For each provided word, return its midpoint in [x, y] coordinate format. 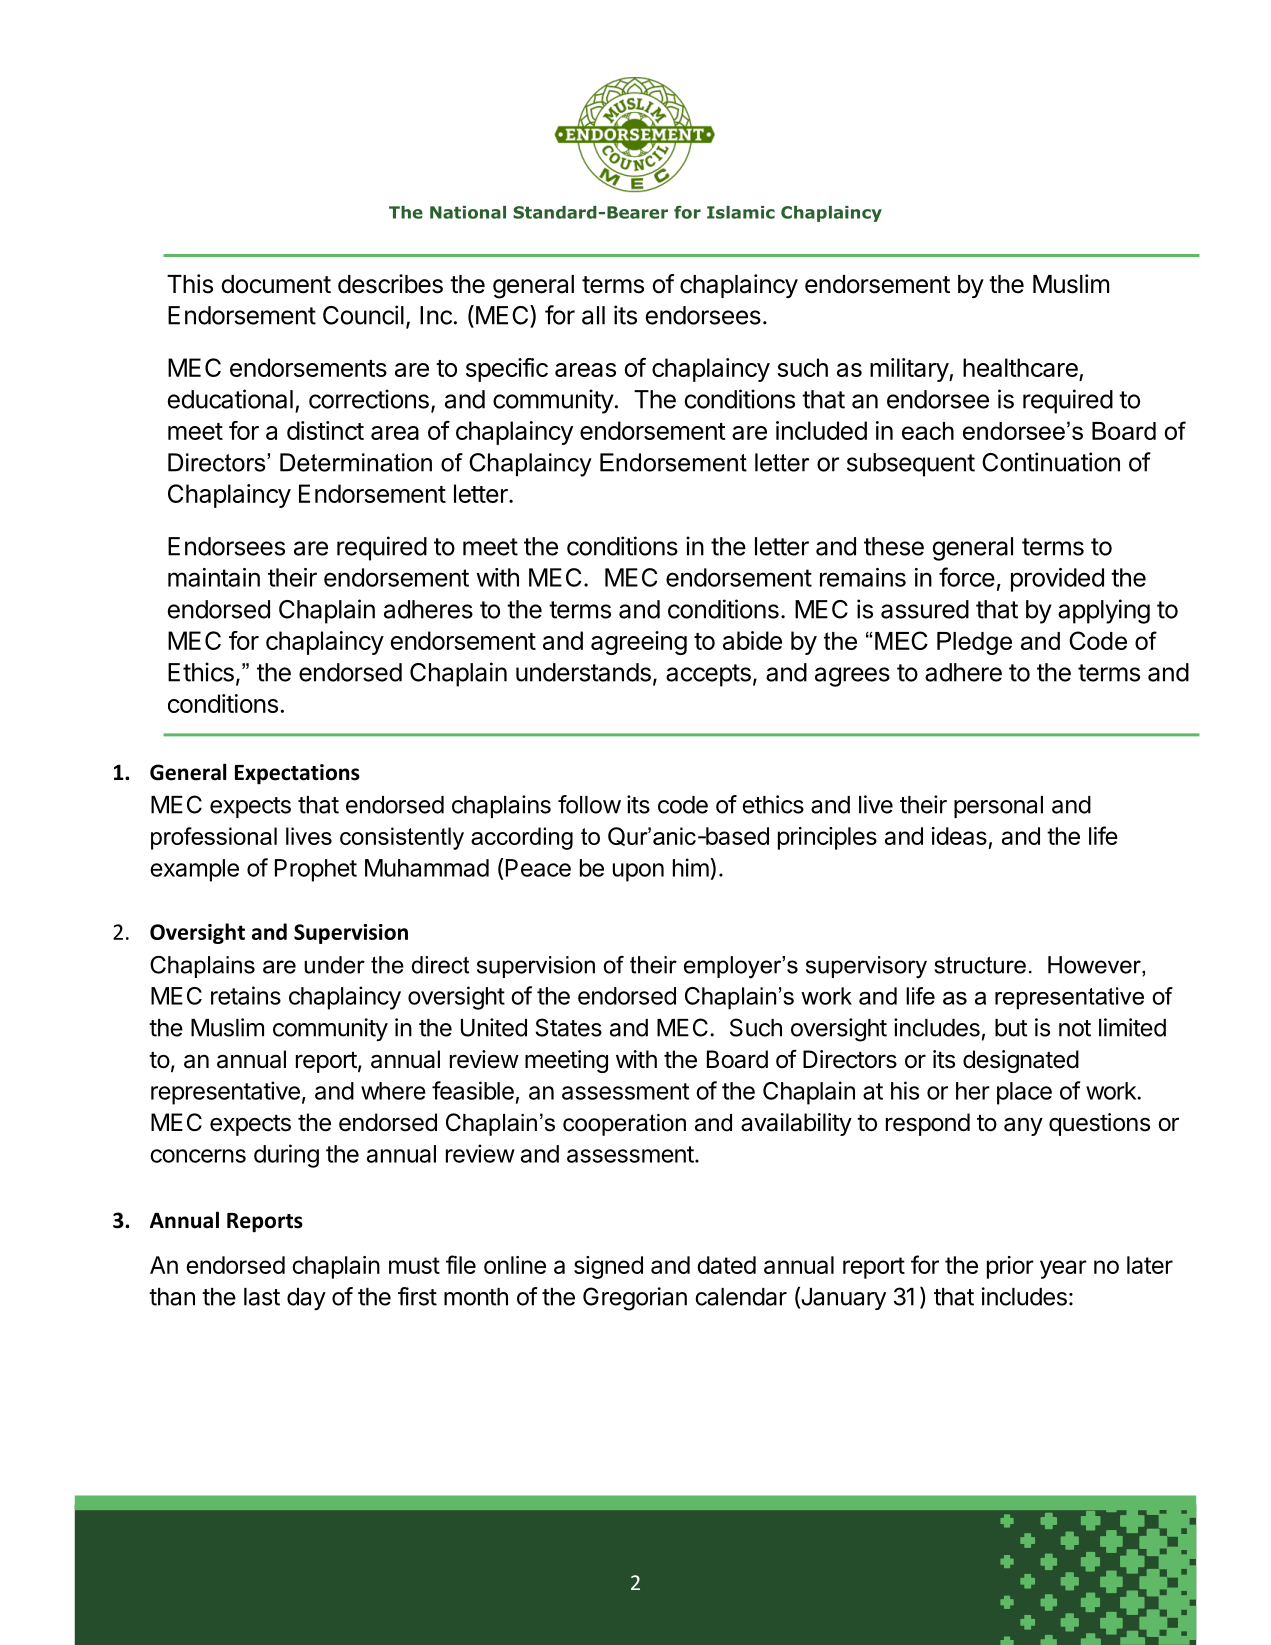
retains [246, 995]
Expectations [297, 774]
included [821, 430]
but [1011, 1028]
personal [998, 807]
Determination [356, 462]
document [276, 284]
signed [608, 1267]
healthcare [1020, 367]
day [306, 1299]
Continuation [1051, 462]
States [569, 1027]
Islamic [741, 212]
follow [589, 804]
